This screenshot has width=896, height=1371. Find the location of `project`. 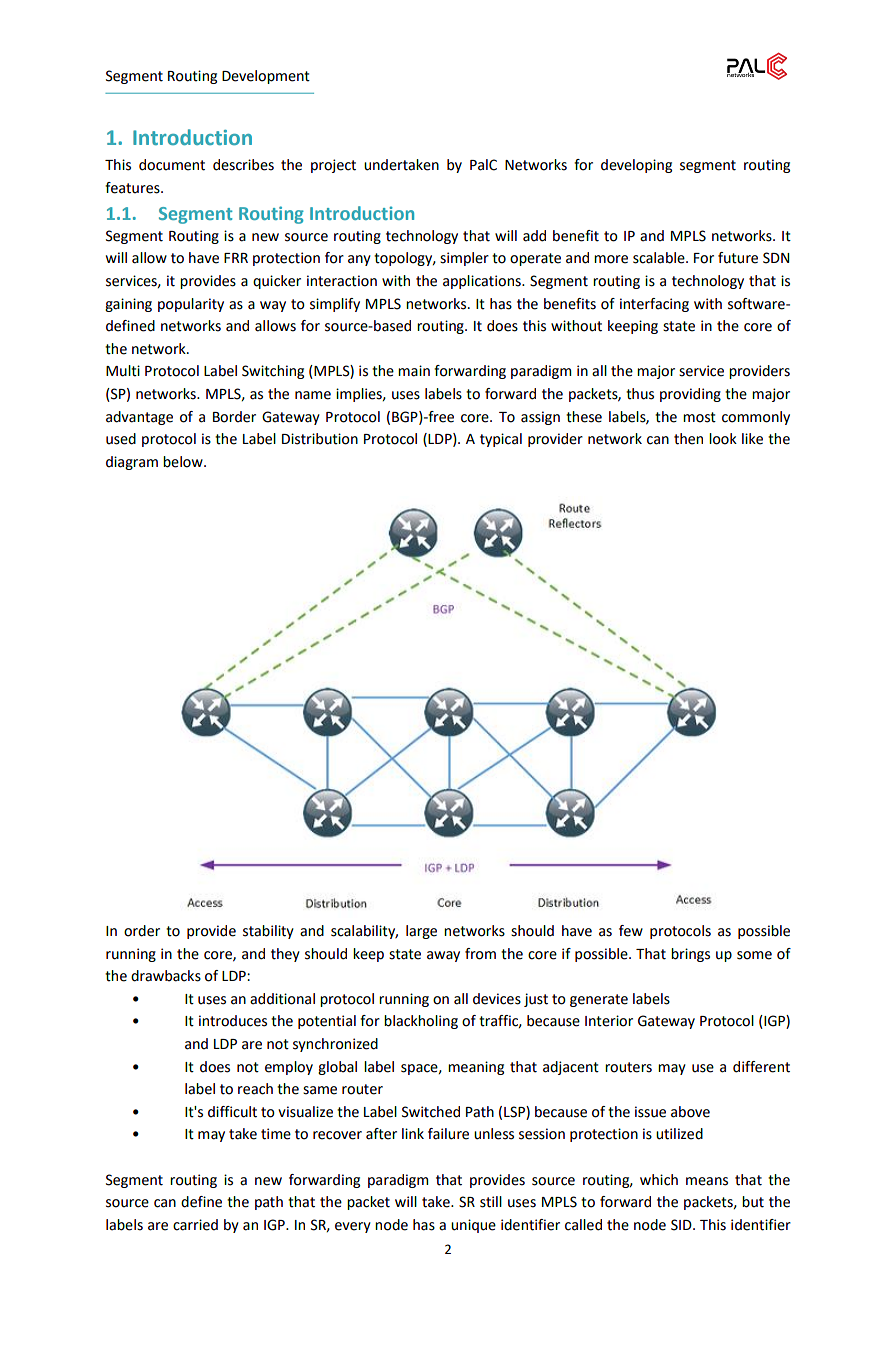

project is located at coordinates (333, 166).
